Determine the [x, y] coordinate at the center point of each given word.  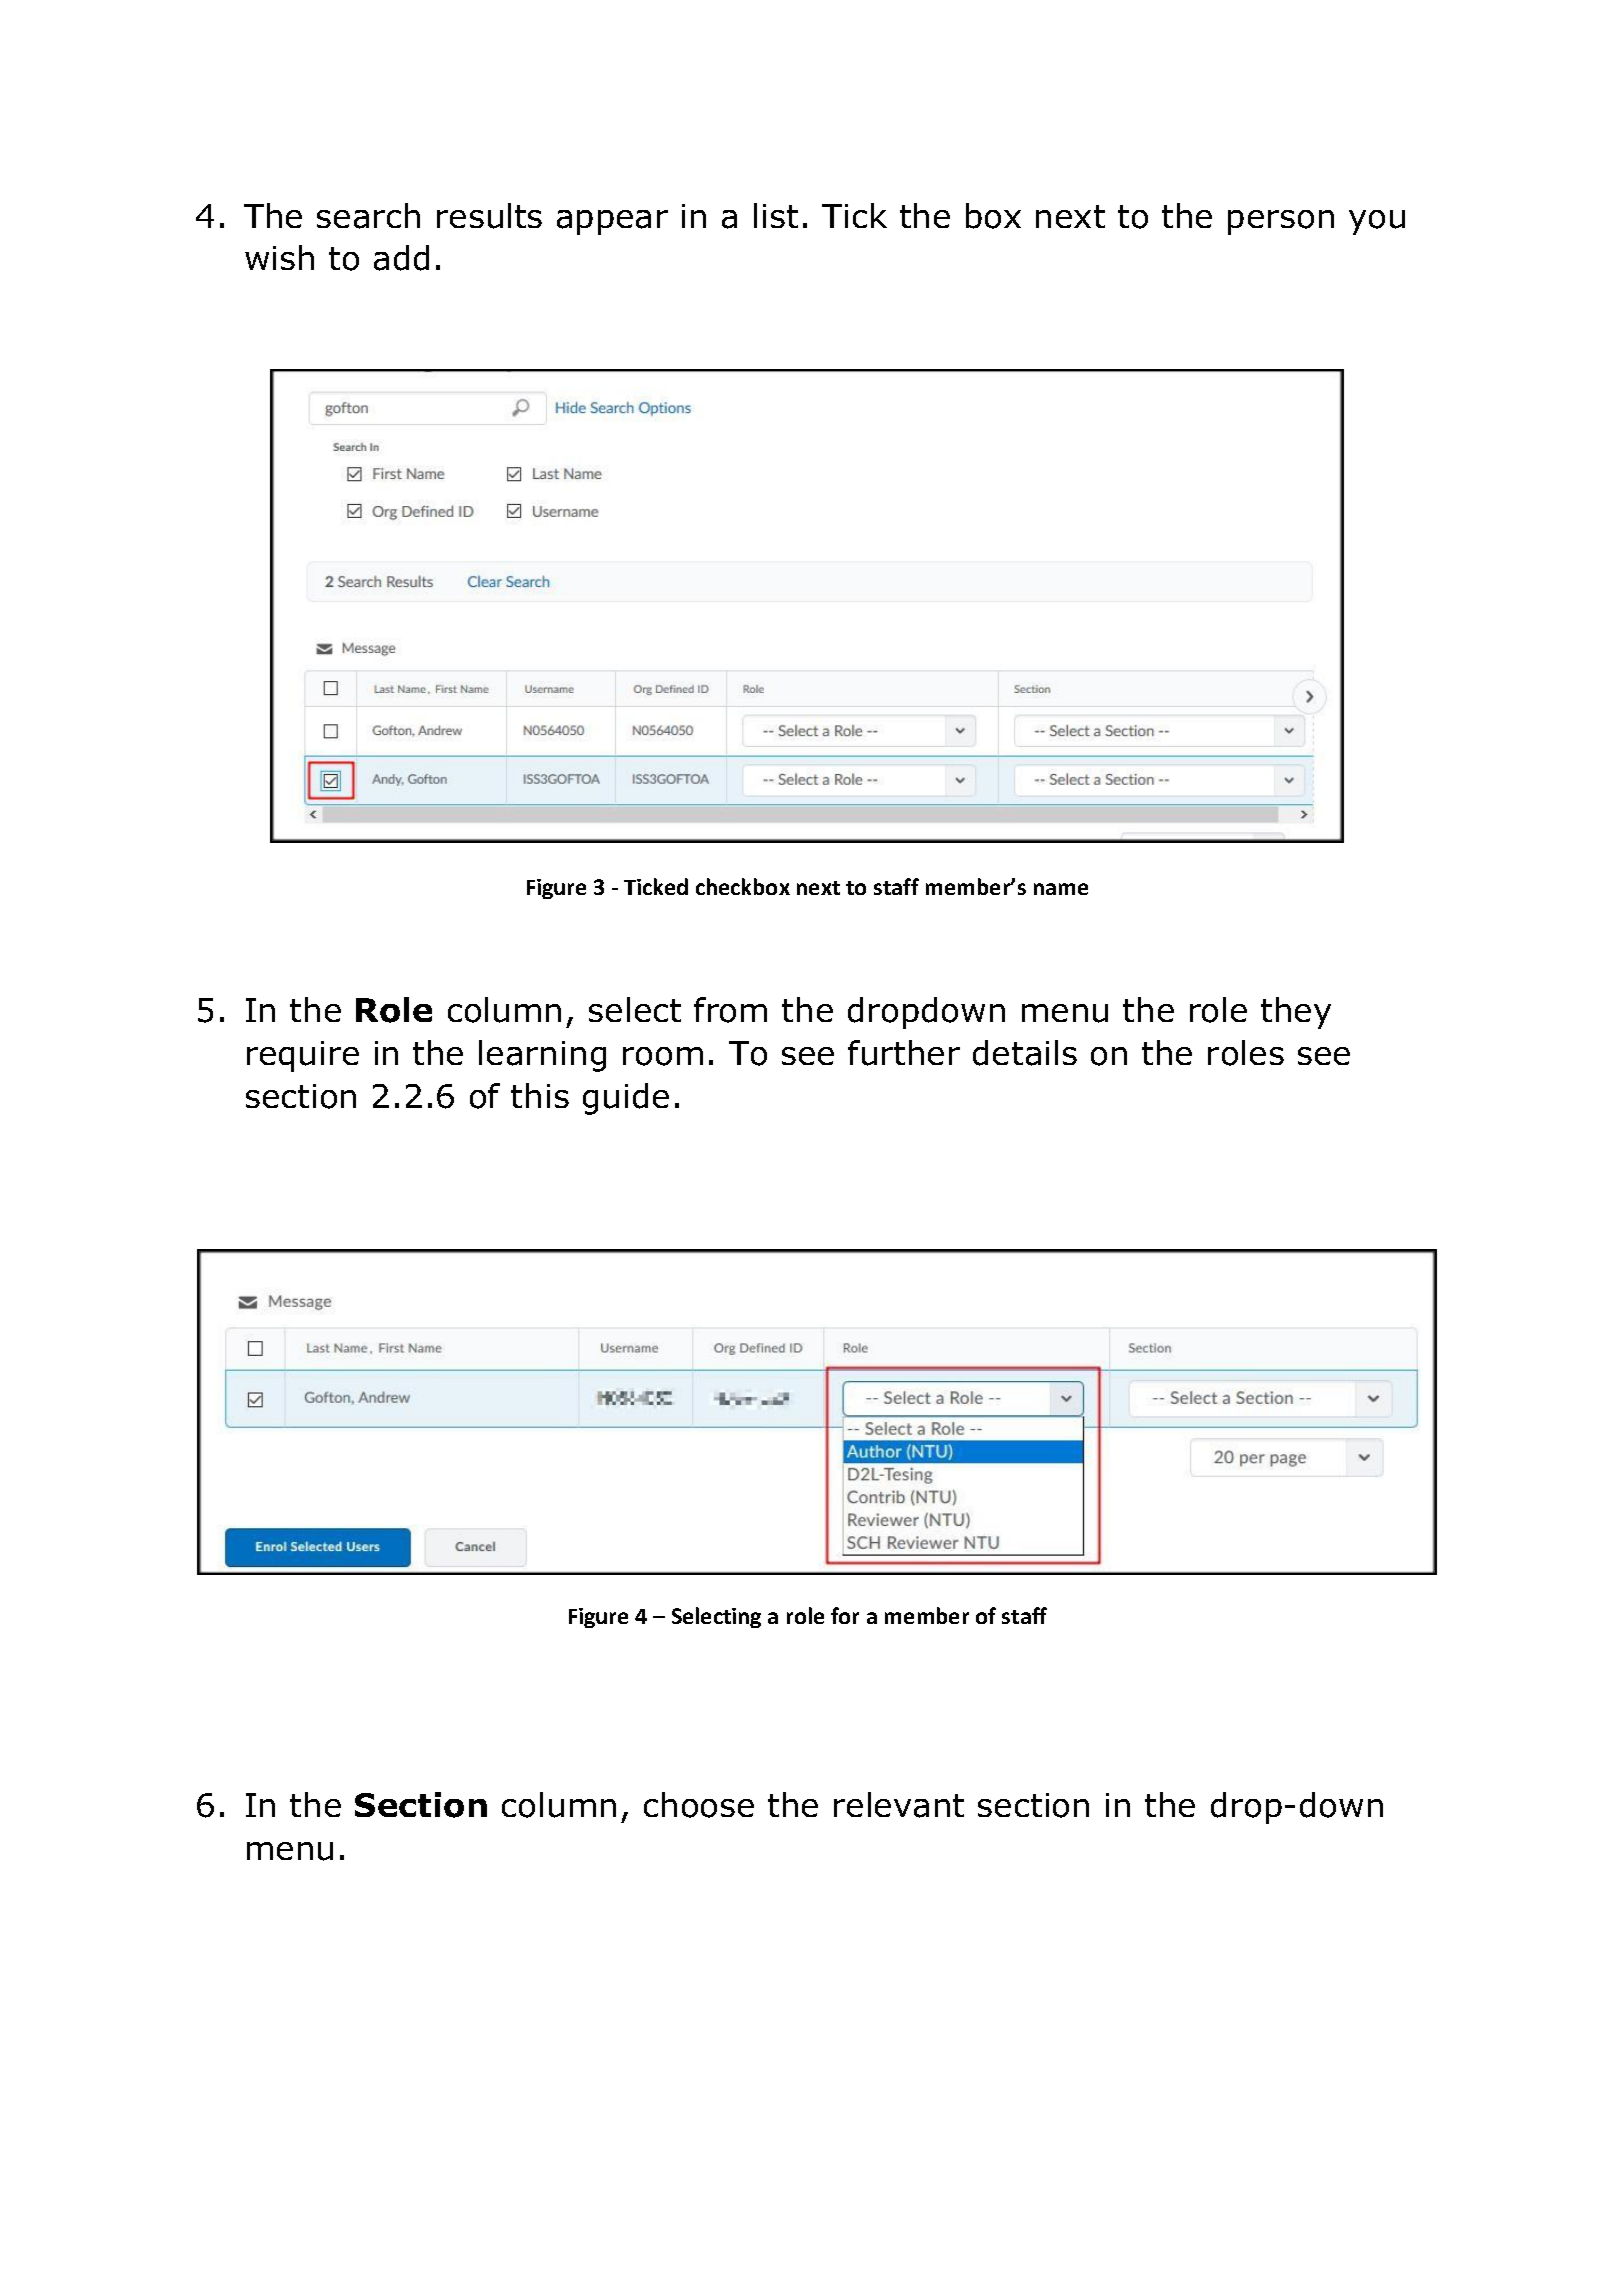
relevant [899, 1805]
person [1281, 222]
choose [699, 1805]
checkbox [743, 886]
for [845, 1615]
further [904, 1053]
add [401, 258]
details [1025, 1053]
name [1061, 889]
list [776, 215]
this [540, 1095]
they [1296, 1013]
